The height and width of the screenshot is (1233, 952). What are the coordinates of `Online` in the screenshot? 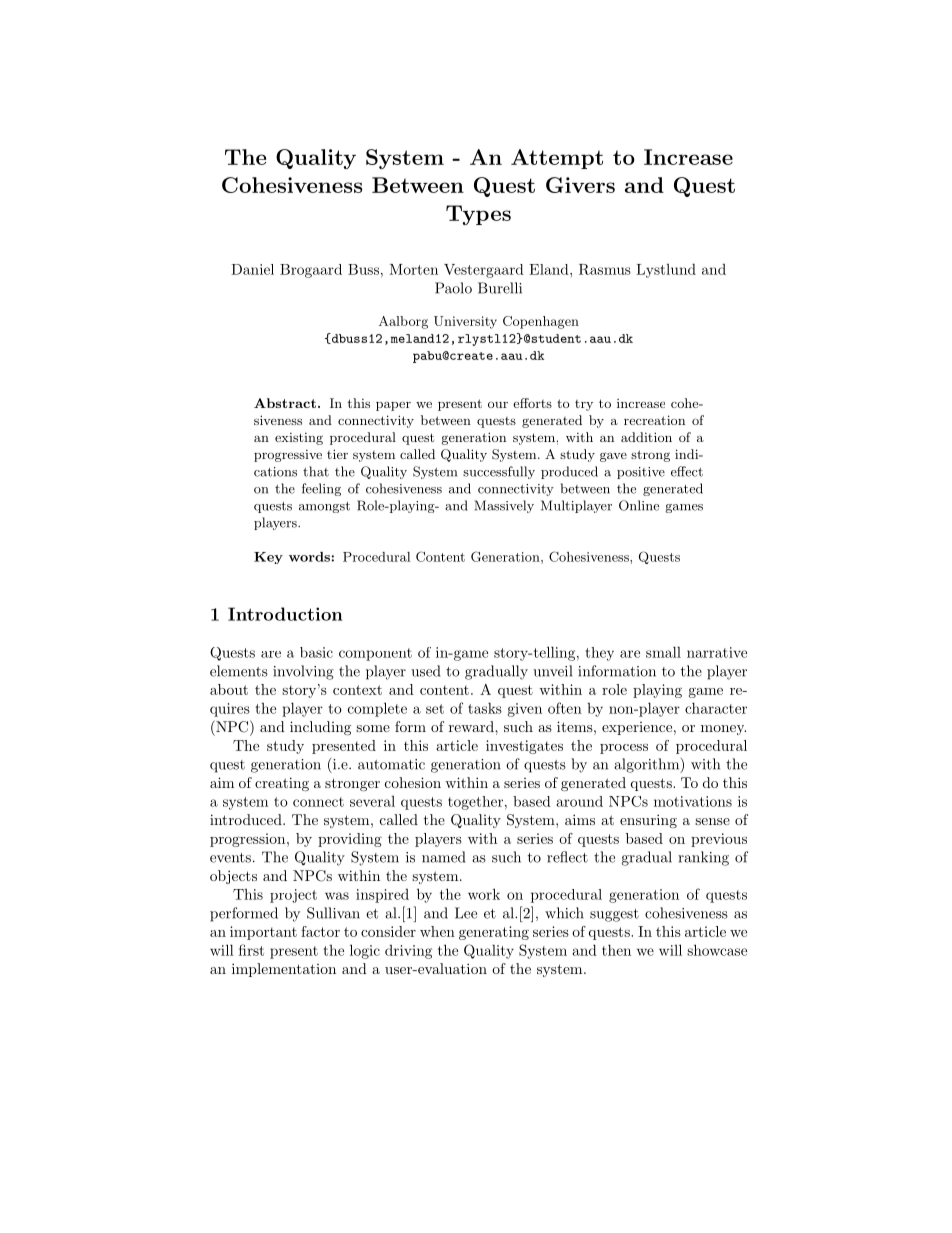 It's located at (639, 505).
